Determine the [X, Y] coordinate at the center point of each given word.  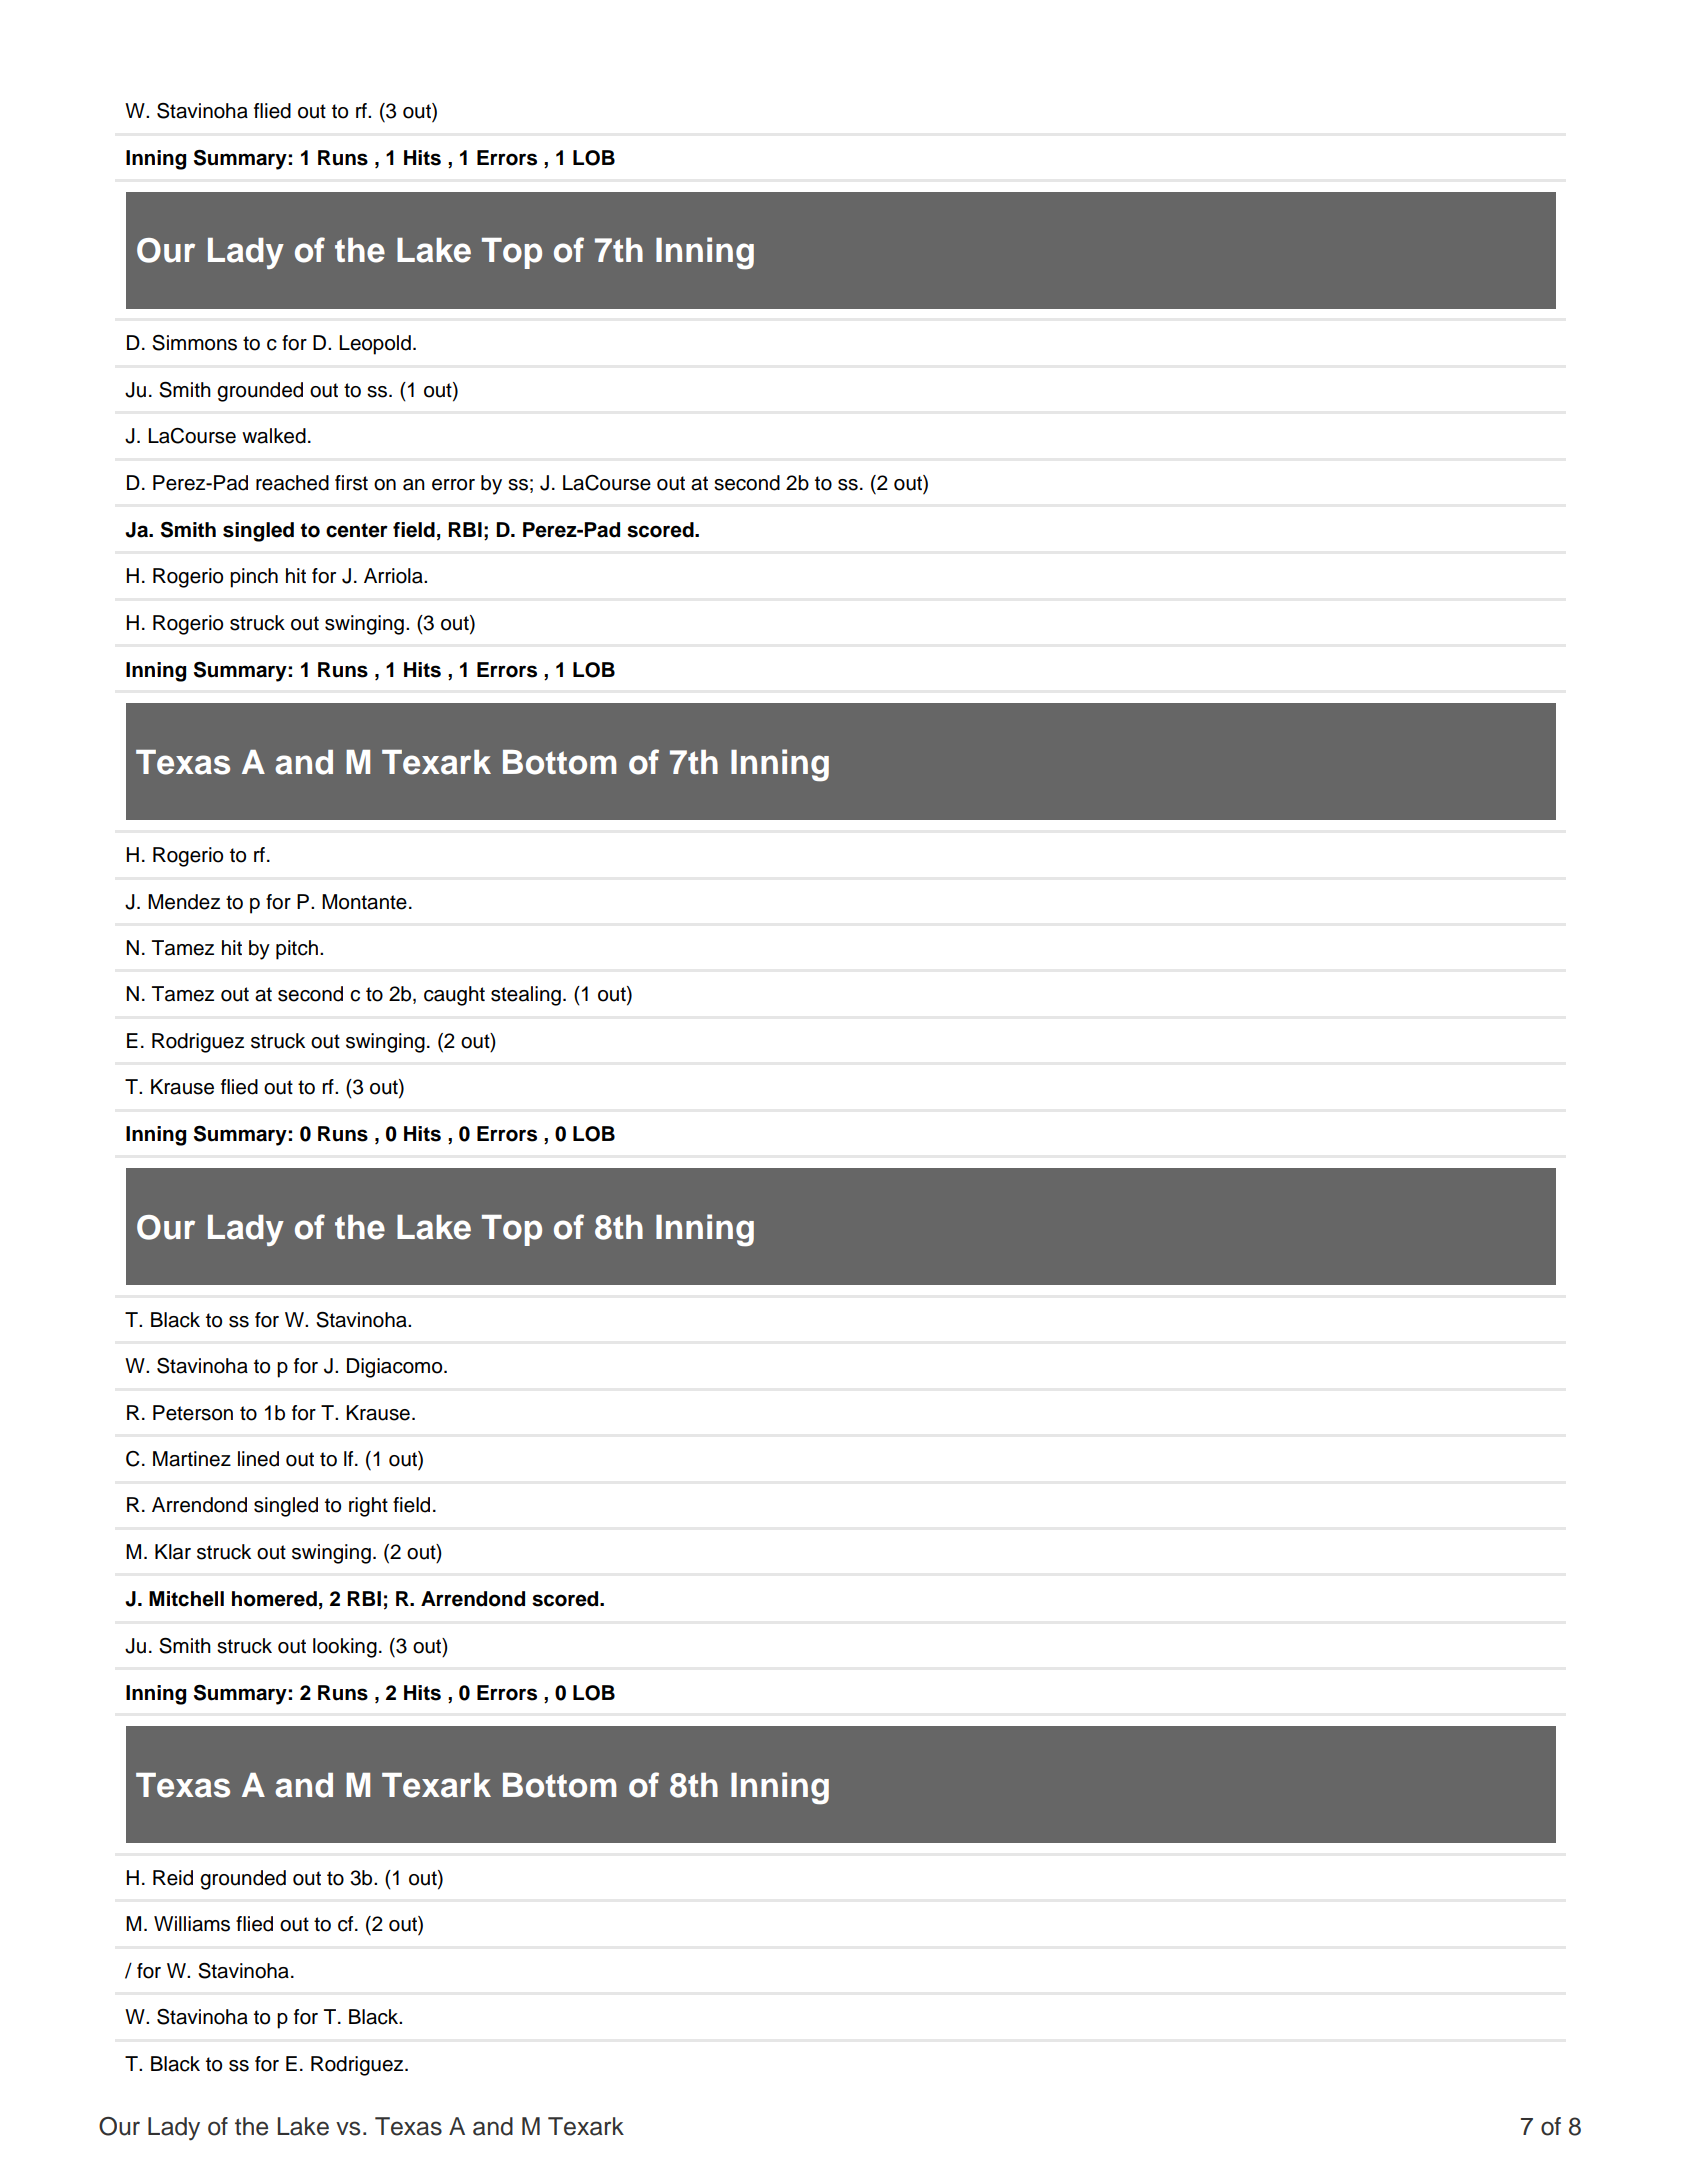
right [368, 1507]
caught [454, 996]
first [351, 483]
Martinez [192, 1459]
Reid [173, 1878]
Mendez [184, 902]
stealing [526, 996]
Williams [192, 1924]
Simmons [194, 343]
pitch [297, 950]
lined [258, 1459]
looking [345, 1648]
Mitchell [186, 1599]
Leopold [375, 345]
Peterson [193, 1413]
